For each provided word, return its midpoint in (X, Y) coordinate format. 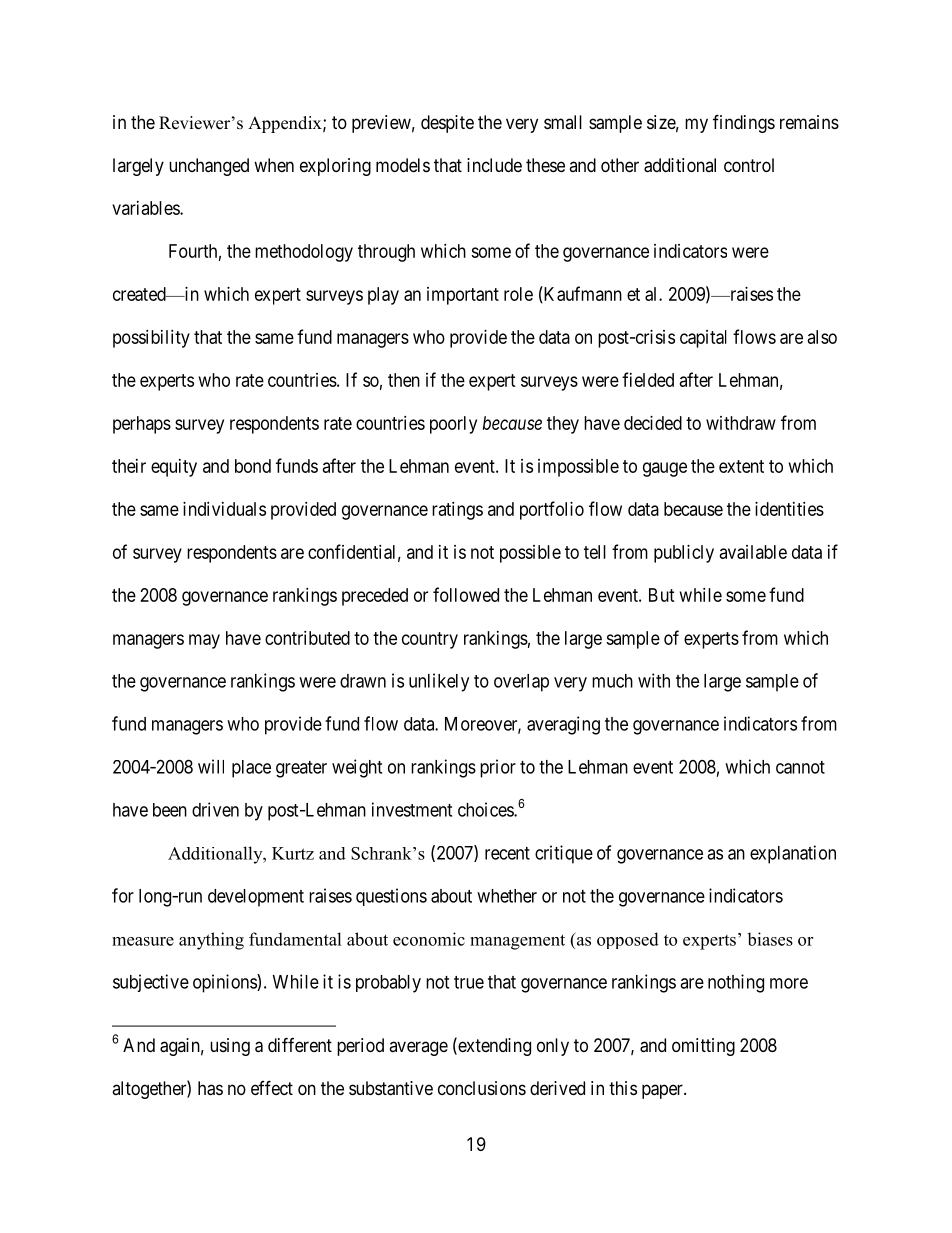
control (749, 165)
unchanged (209, 167)
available (753, 552)
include (494, 165)
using (230, 1047)
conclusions (482, 1088)
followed (466, 594)
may (204, 641)
